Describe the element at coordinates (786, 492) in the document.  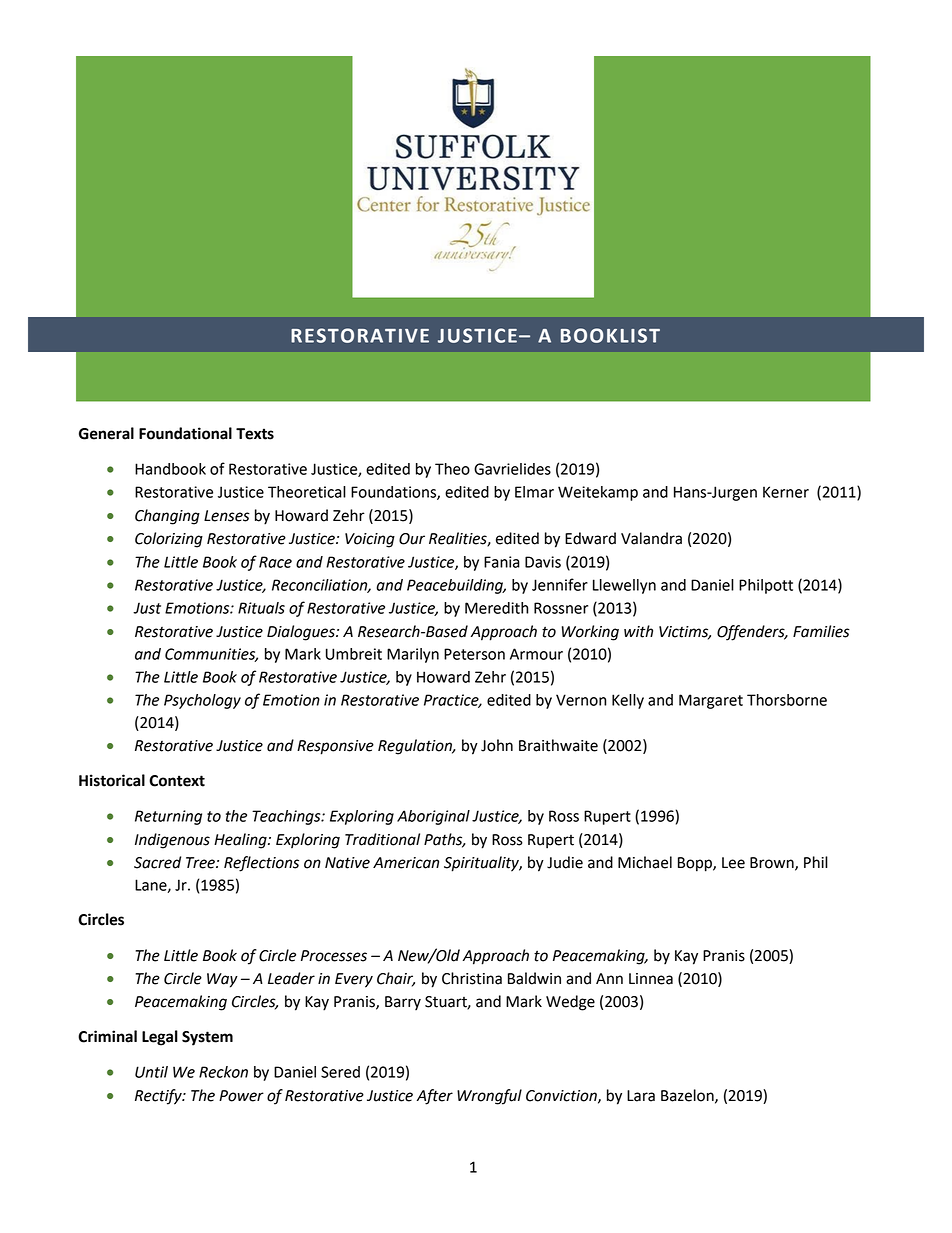
I see `Kerner` at that location.
